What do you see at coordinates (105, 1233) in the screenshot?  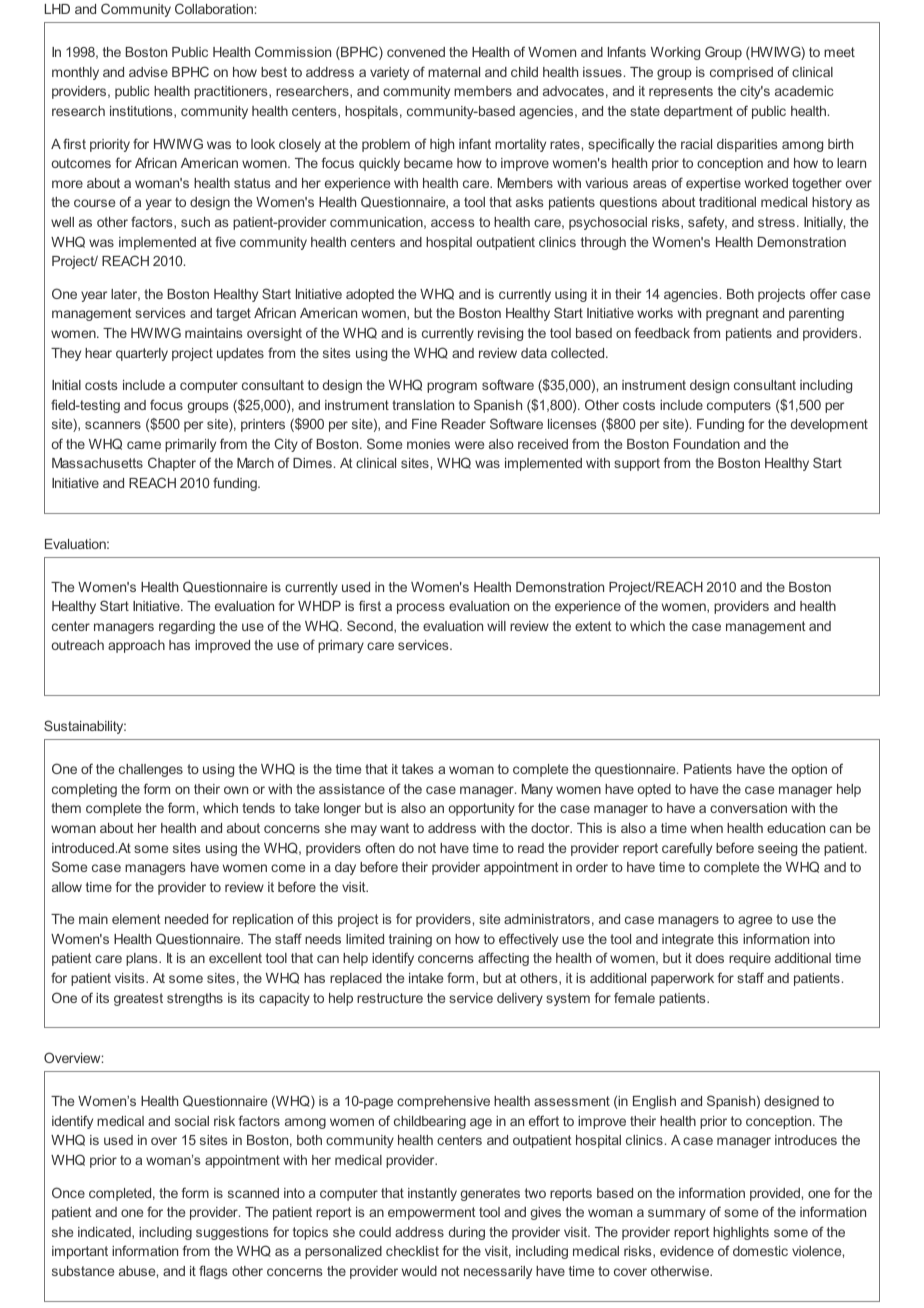 I see `indicated` at bounding box center [105, 1233].
